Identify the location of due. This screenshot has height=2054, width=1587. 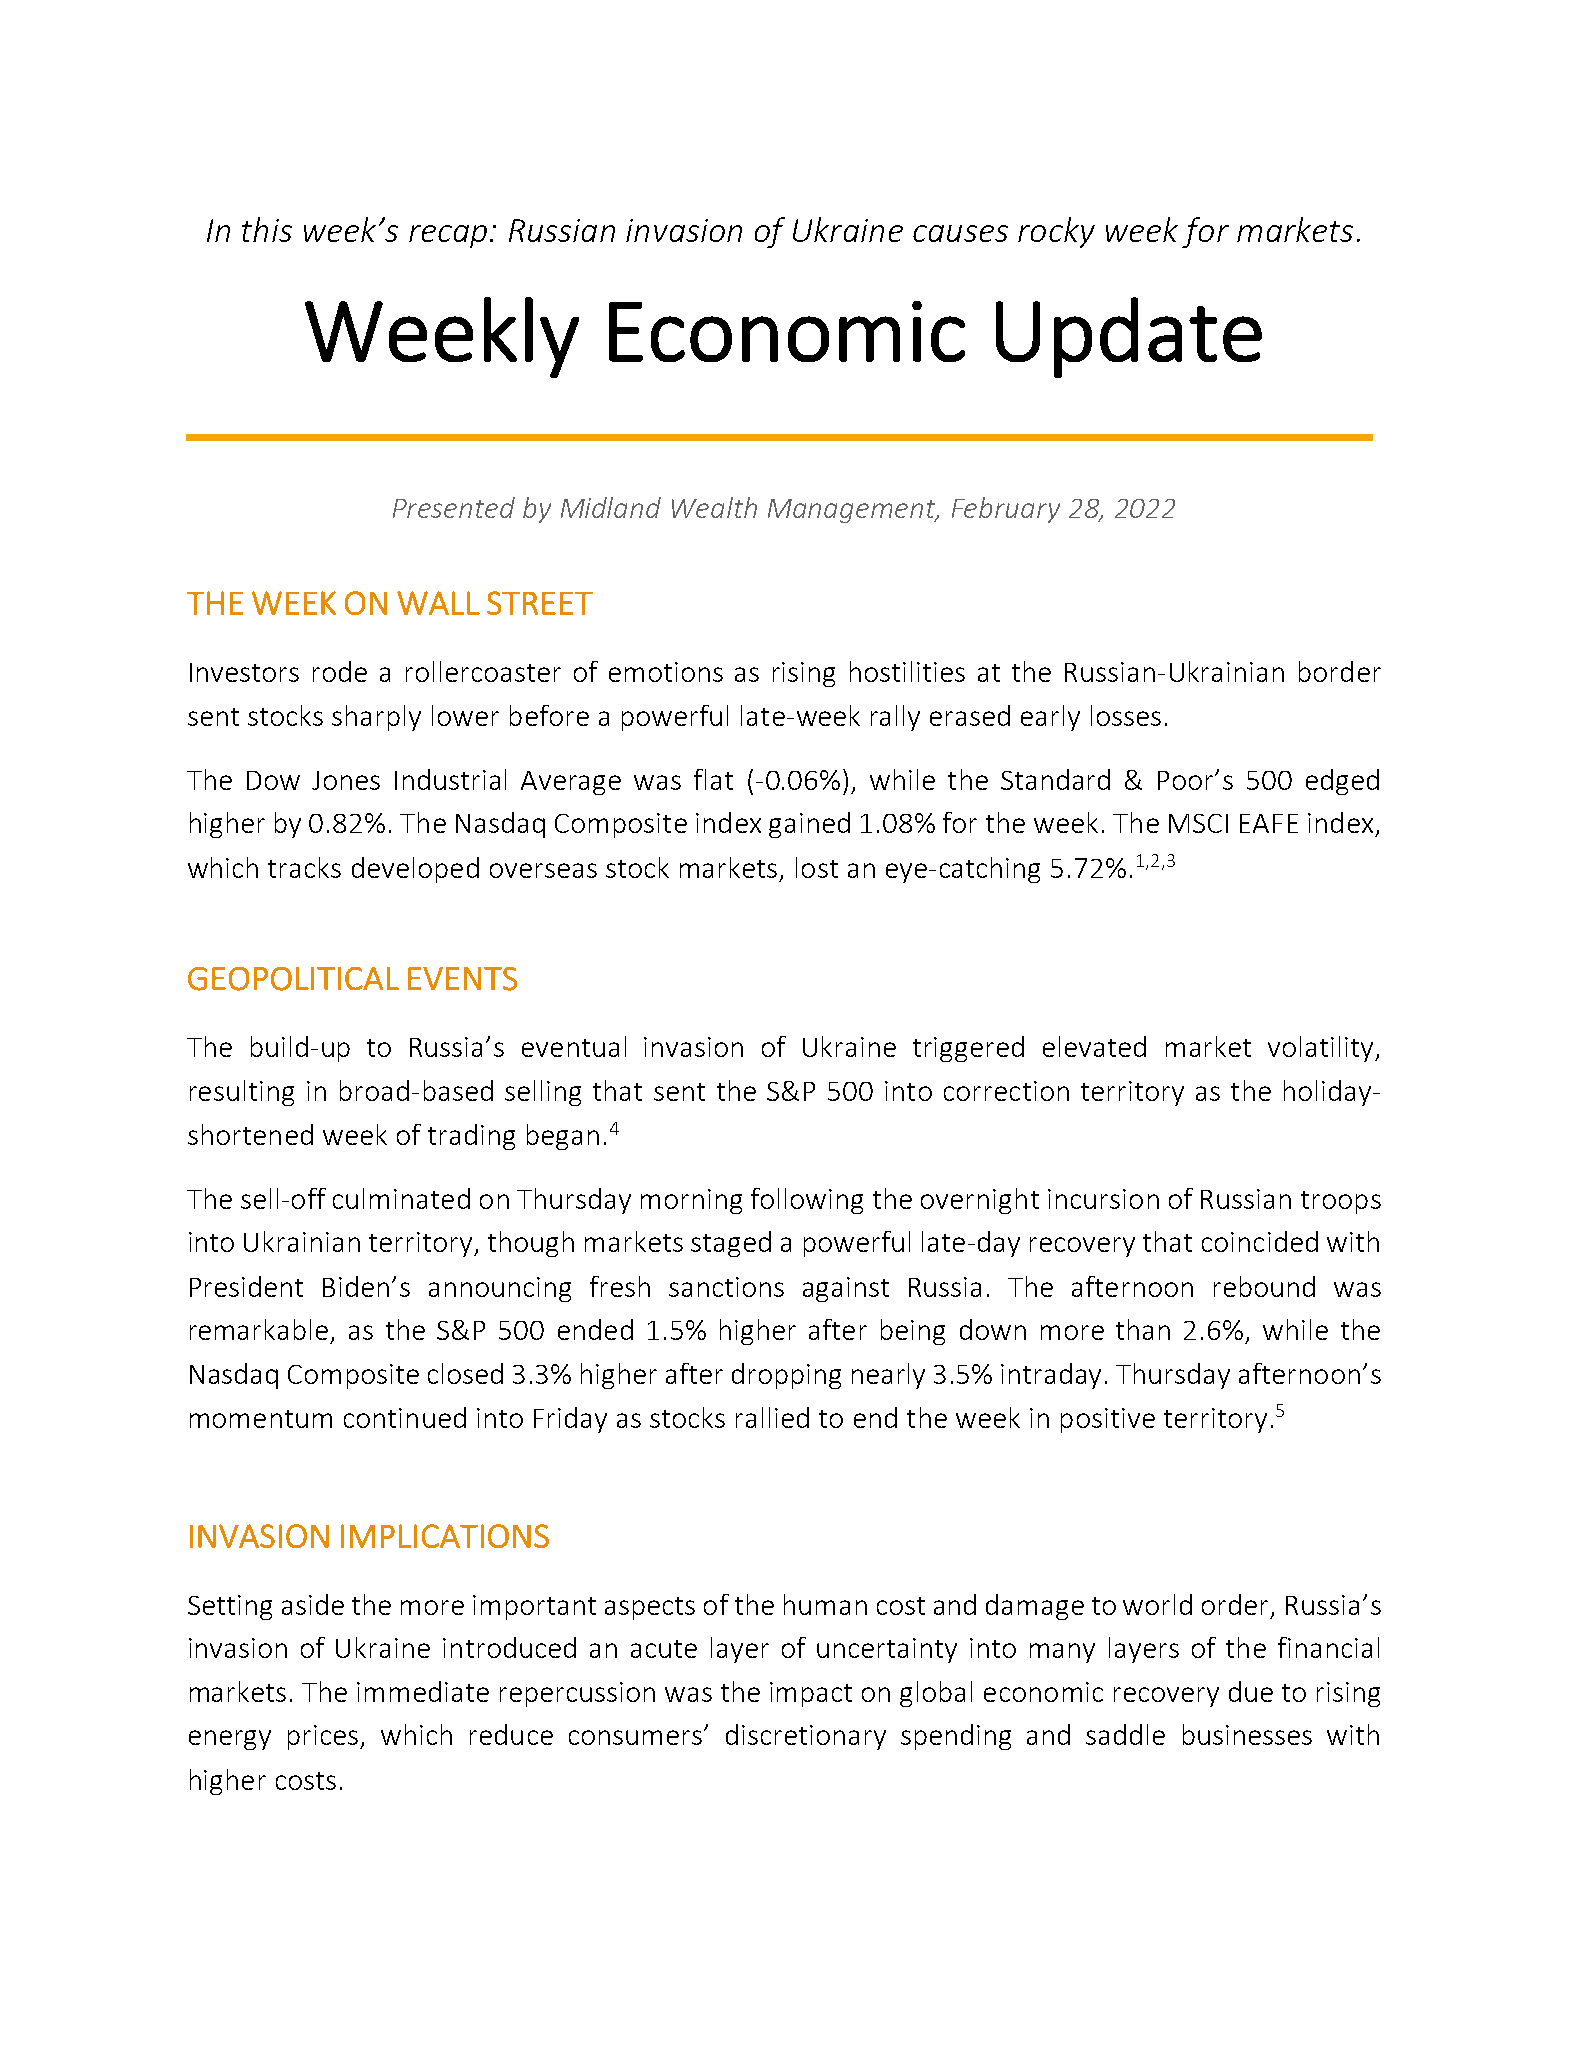
(1251, 1691).
